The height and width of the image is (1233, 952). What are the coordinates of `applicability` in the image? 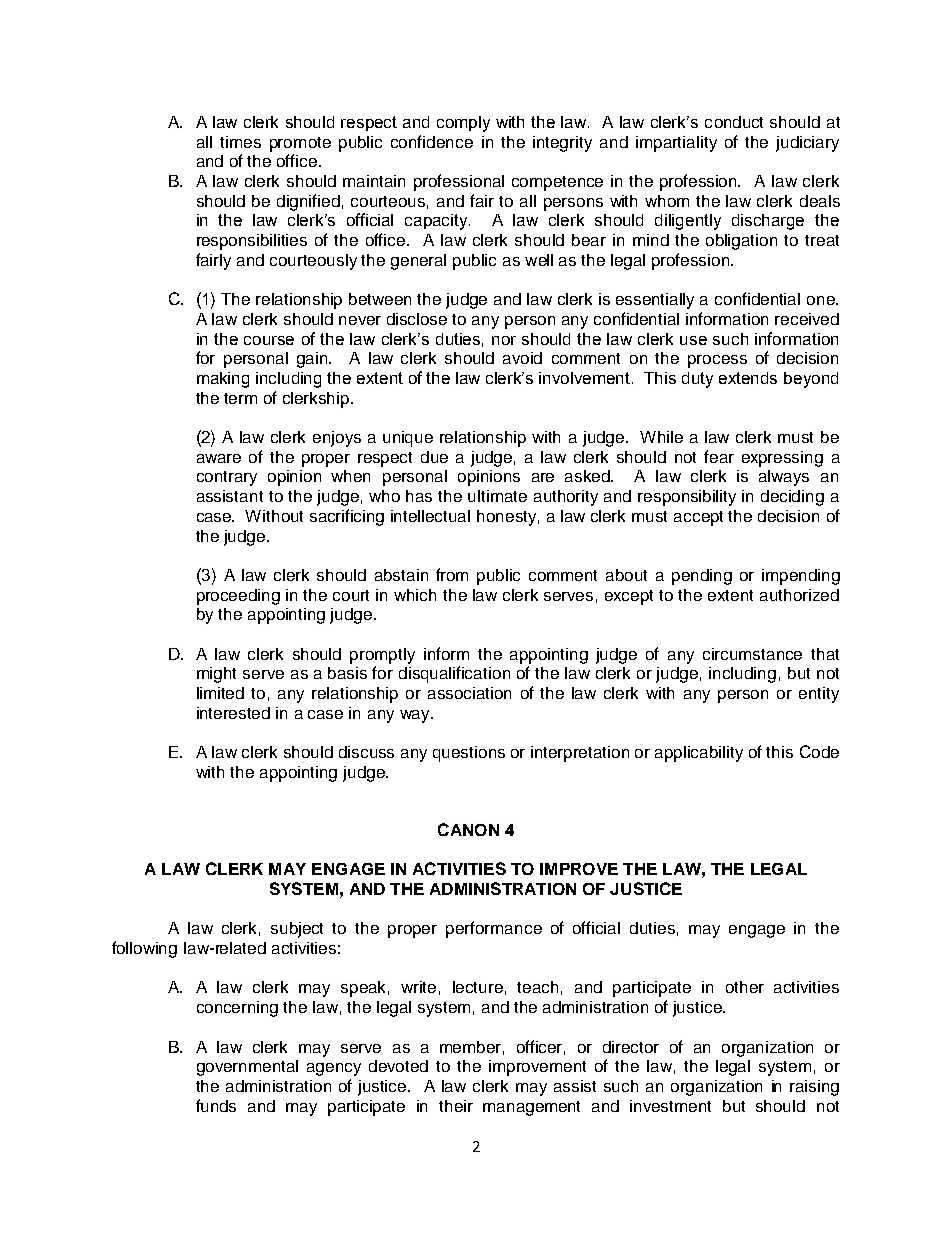 It's located at (699, 754).
